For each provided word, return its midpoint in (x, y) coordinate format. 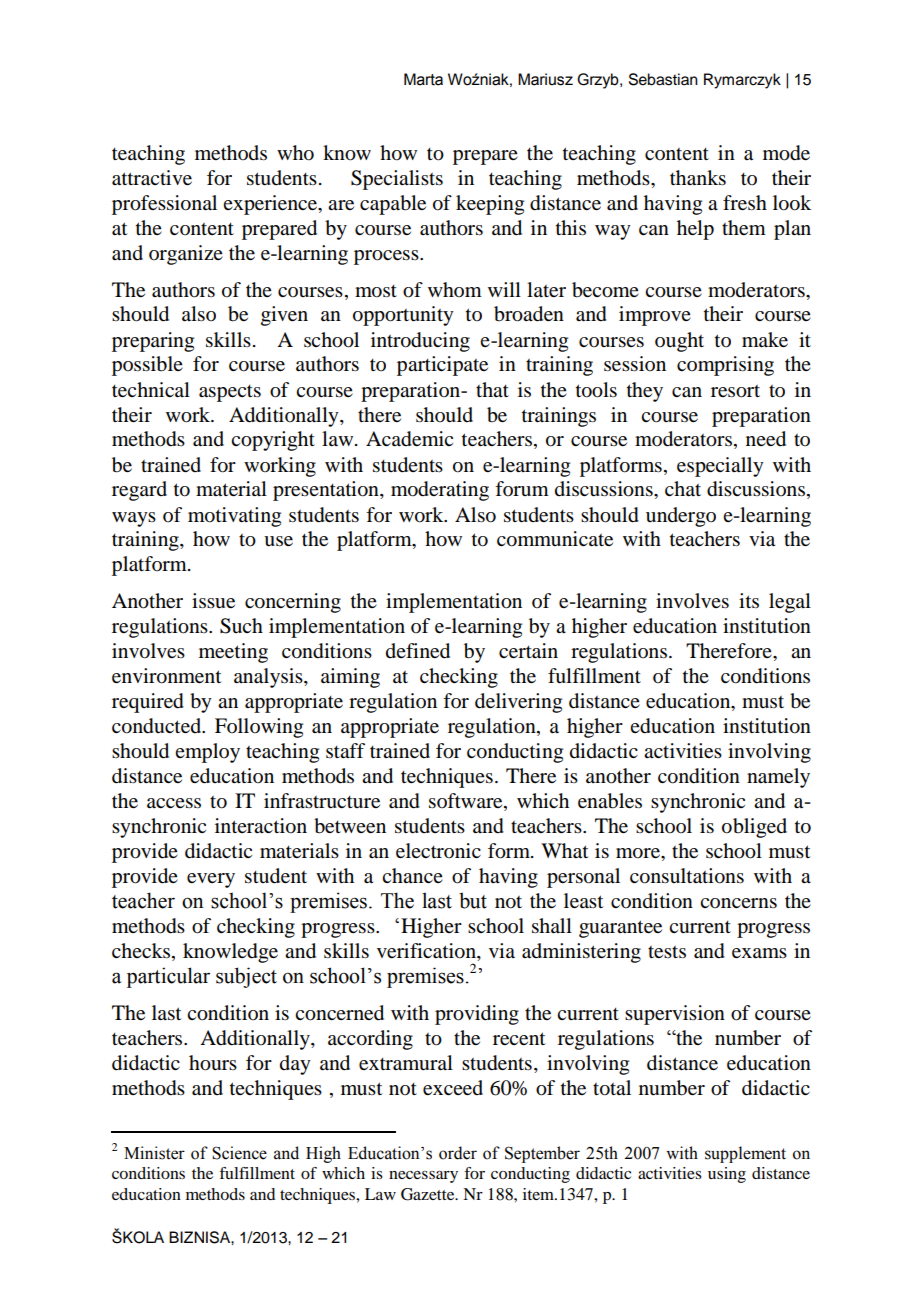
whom (455, 290)
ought (679, 342)
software (467, 802)
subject (246, 977)
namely (778, 778)
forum (522, 489)
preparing (153, 342)
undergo (681, 517)
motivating (234, 517)
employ (207, 753)
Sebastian (663, 79)
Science (239, 1153)
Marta (423, 79)
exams (759, 953)
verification (427, 952)
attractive (152, 178)
